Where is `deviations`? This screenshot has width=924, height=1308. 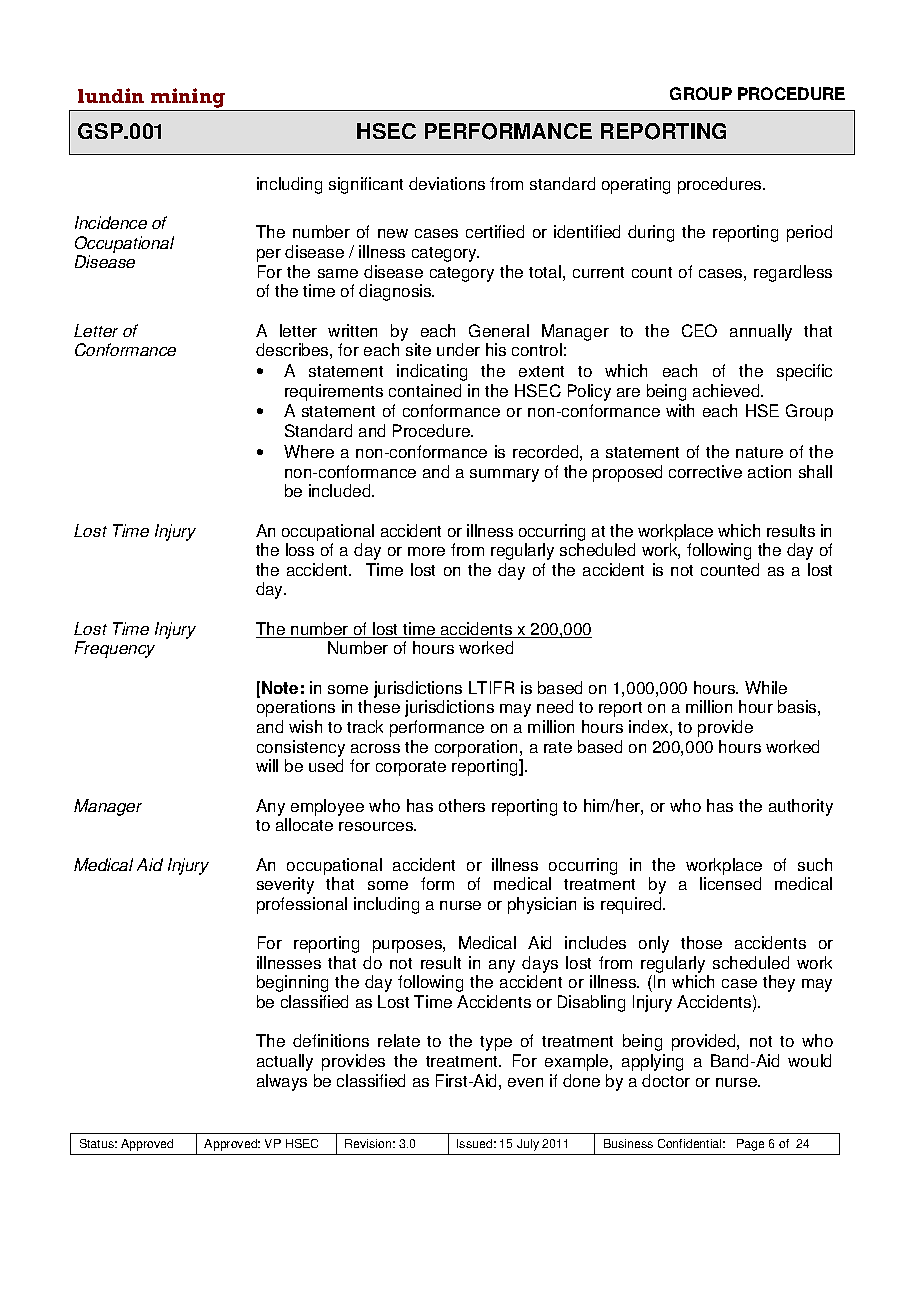 deviations is located at coordinates (447, 183).
